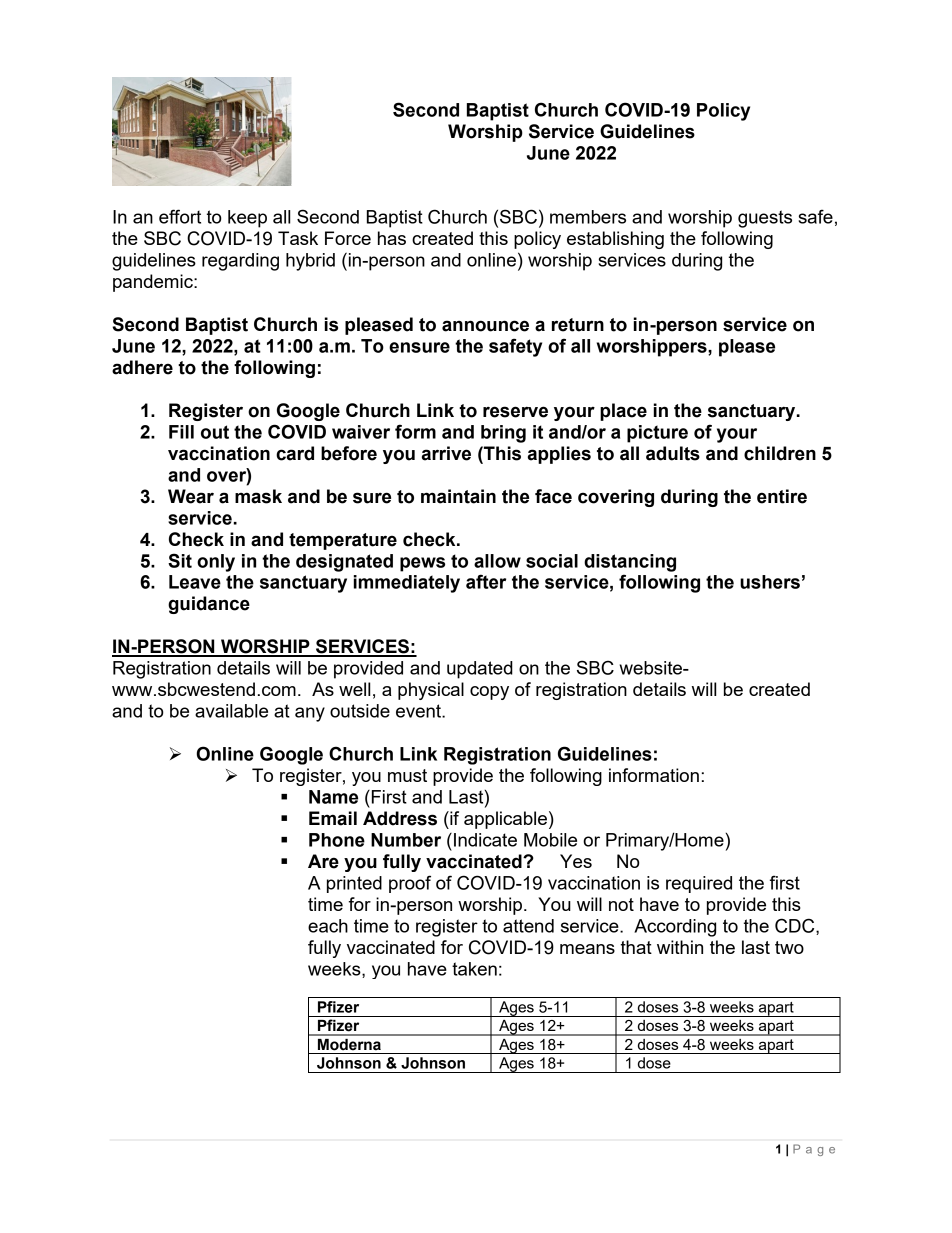 Image resolution: width=952 pixels, height=1233 pixels. I want to click on after, so click(486, 581).
